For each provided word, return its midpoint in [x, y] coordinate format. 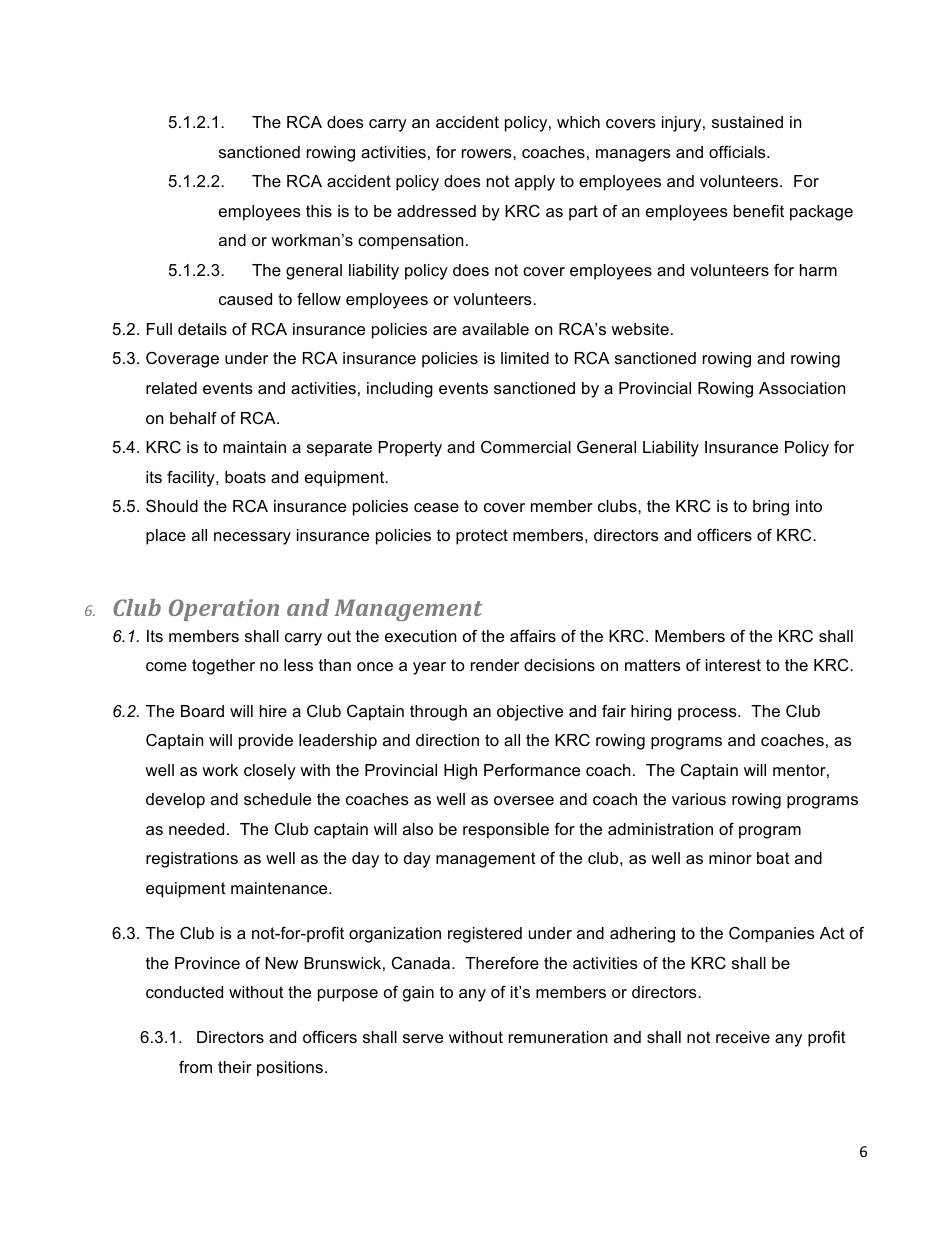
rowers [488, 153]
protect [482, 537]
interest [733, 665]
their [235, 1067]
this [319, 211]
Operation [224, 610]
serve [423, 1038]
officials [738, 151]
